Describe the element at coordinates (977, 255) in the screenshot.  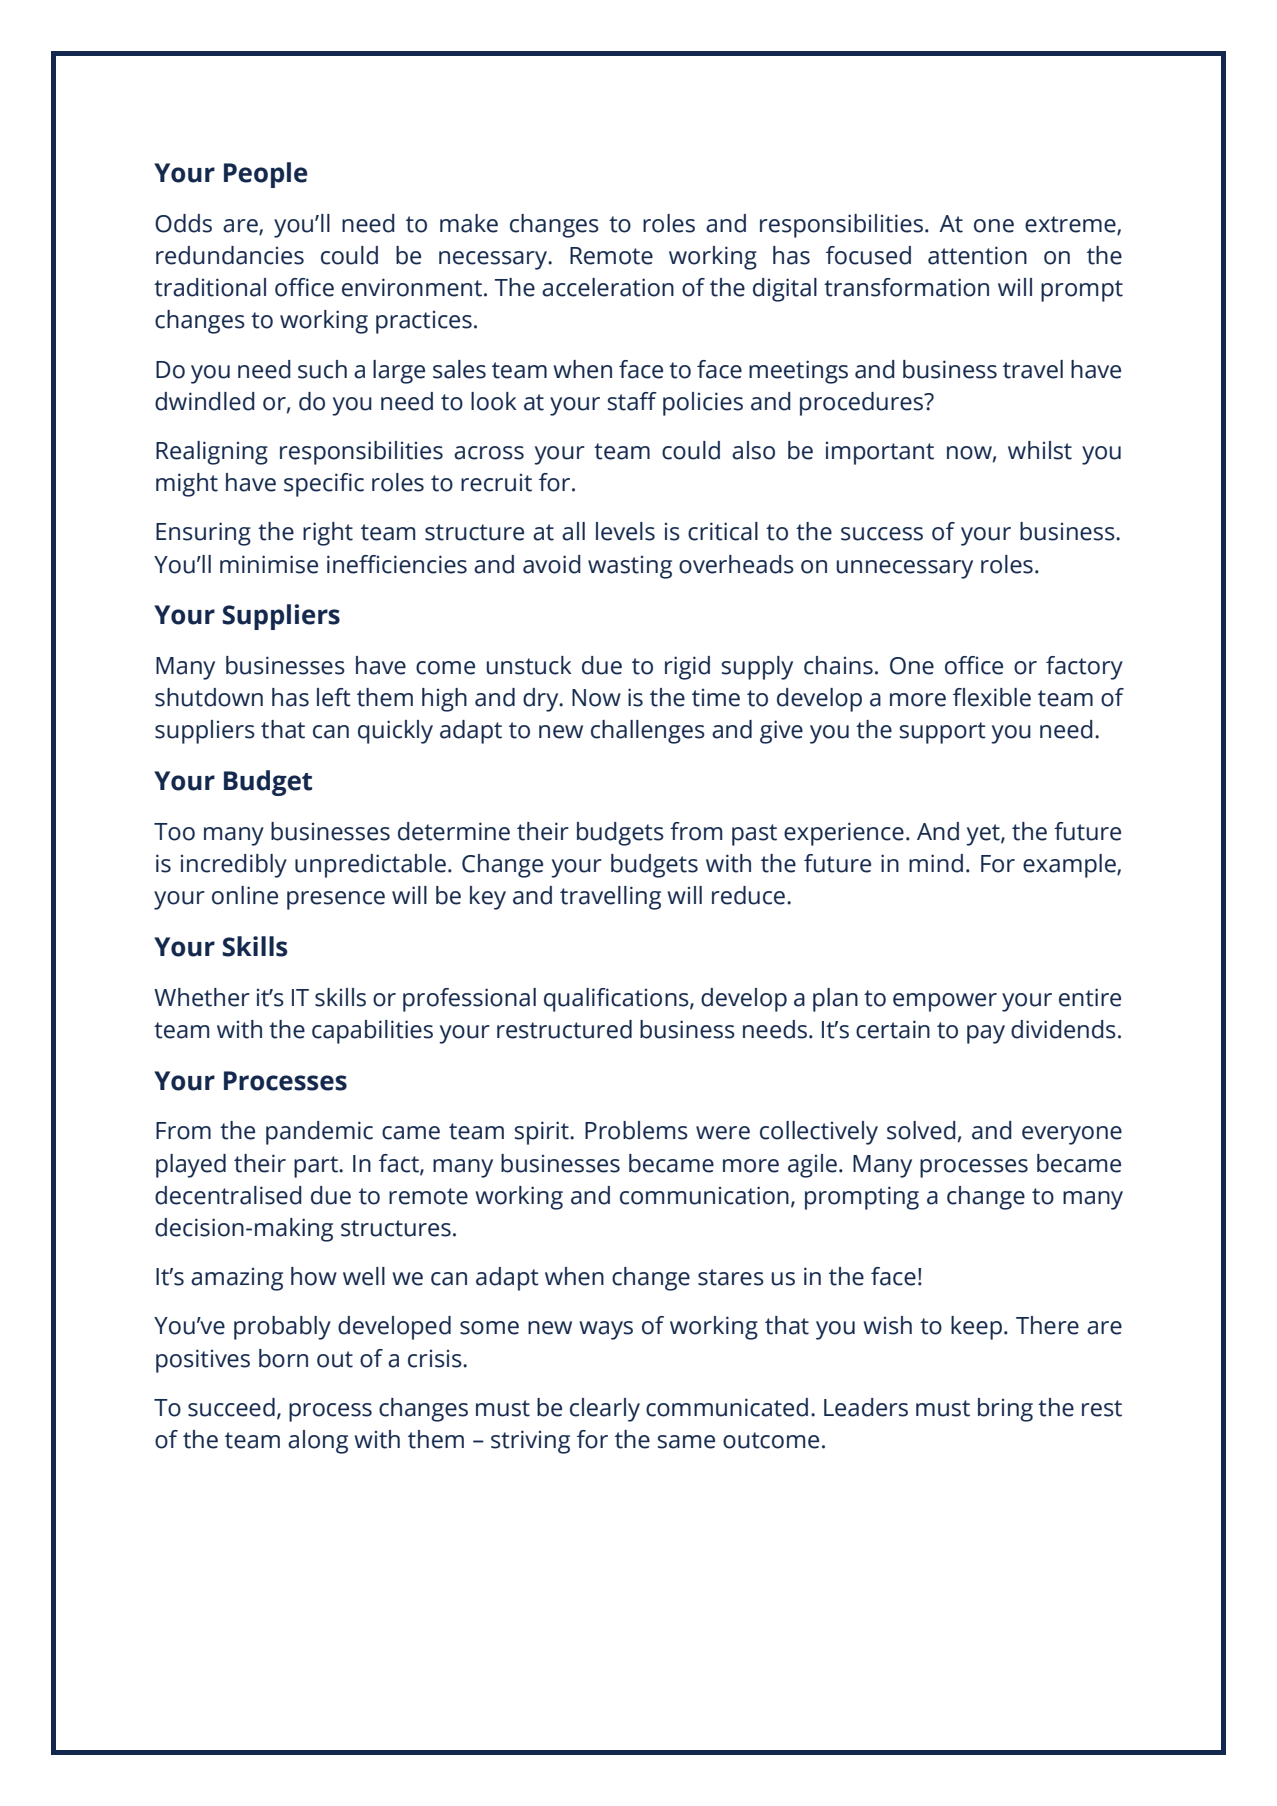
I see `attention` at that location.
